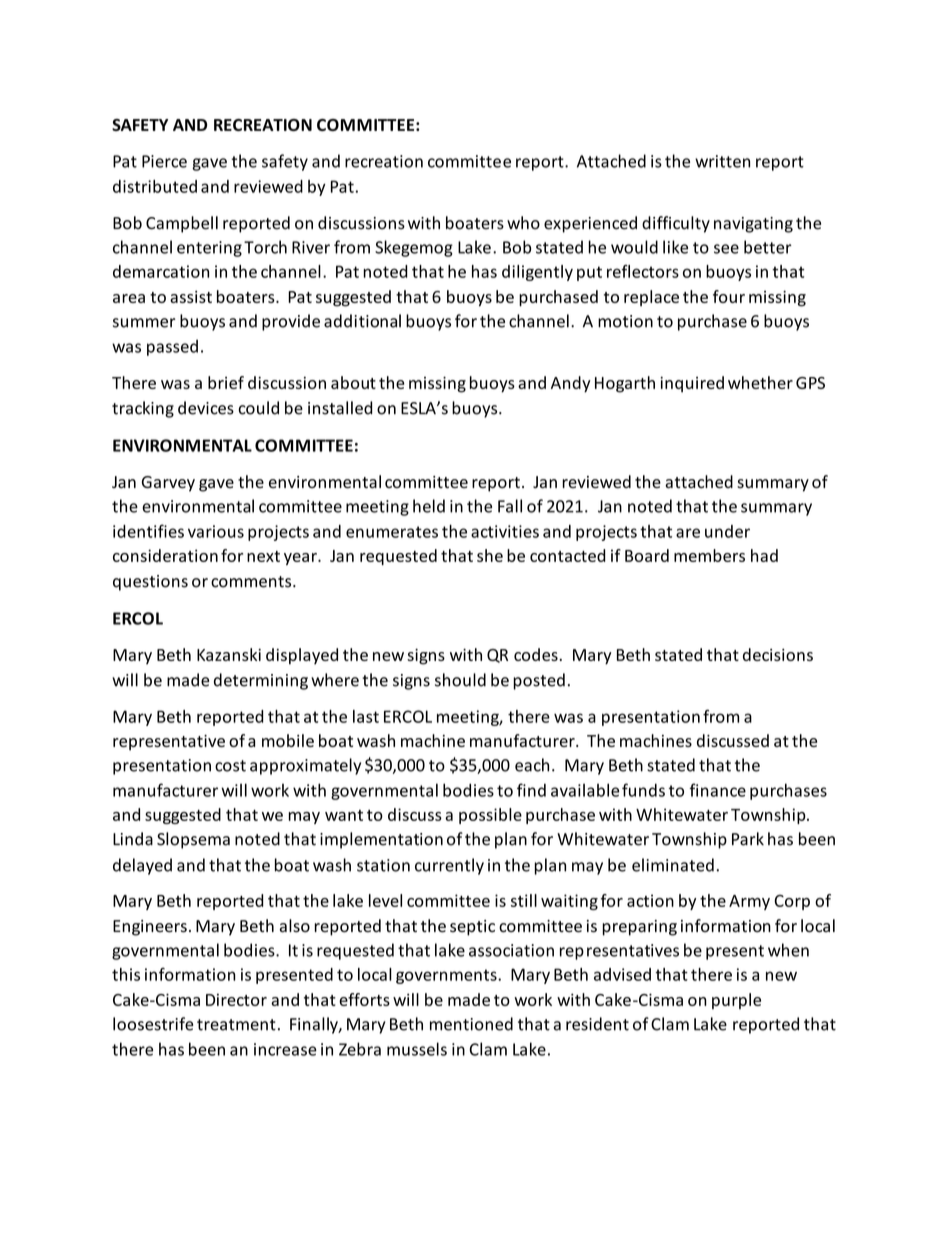 The width and height of the screenshot is (952, 1233). I want to click on treatment, so click(236, 1025).
